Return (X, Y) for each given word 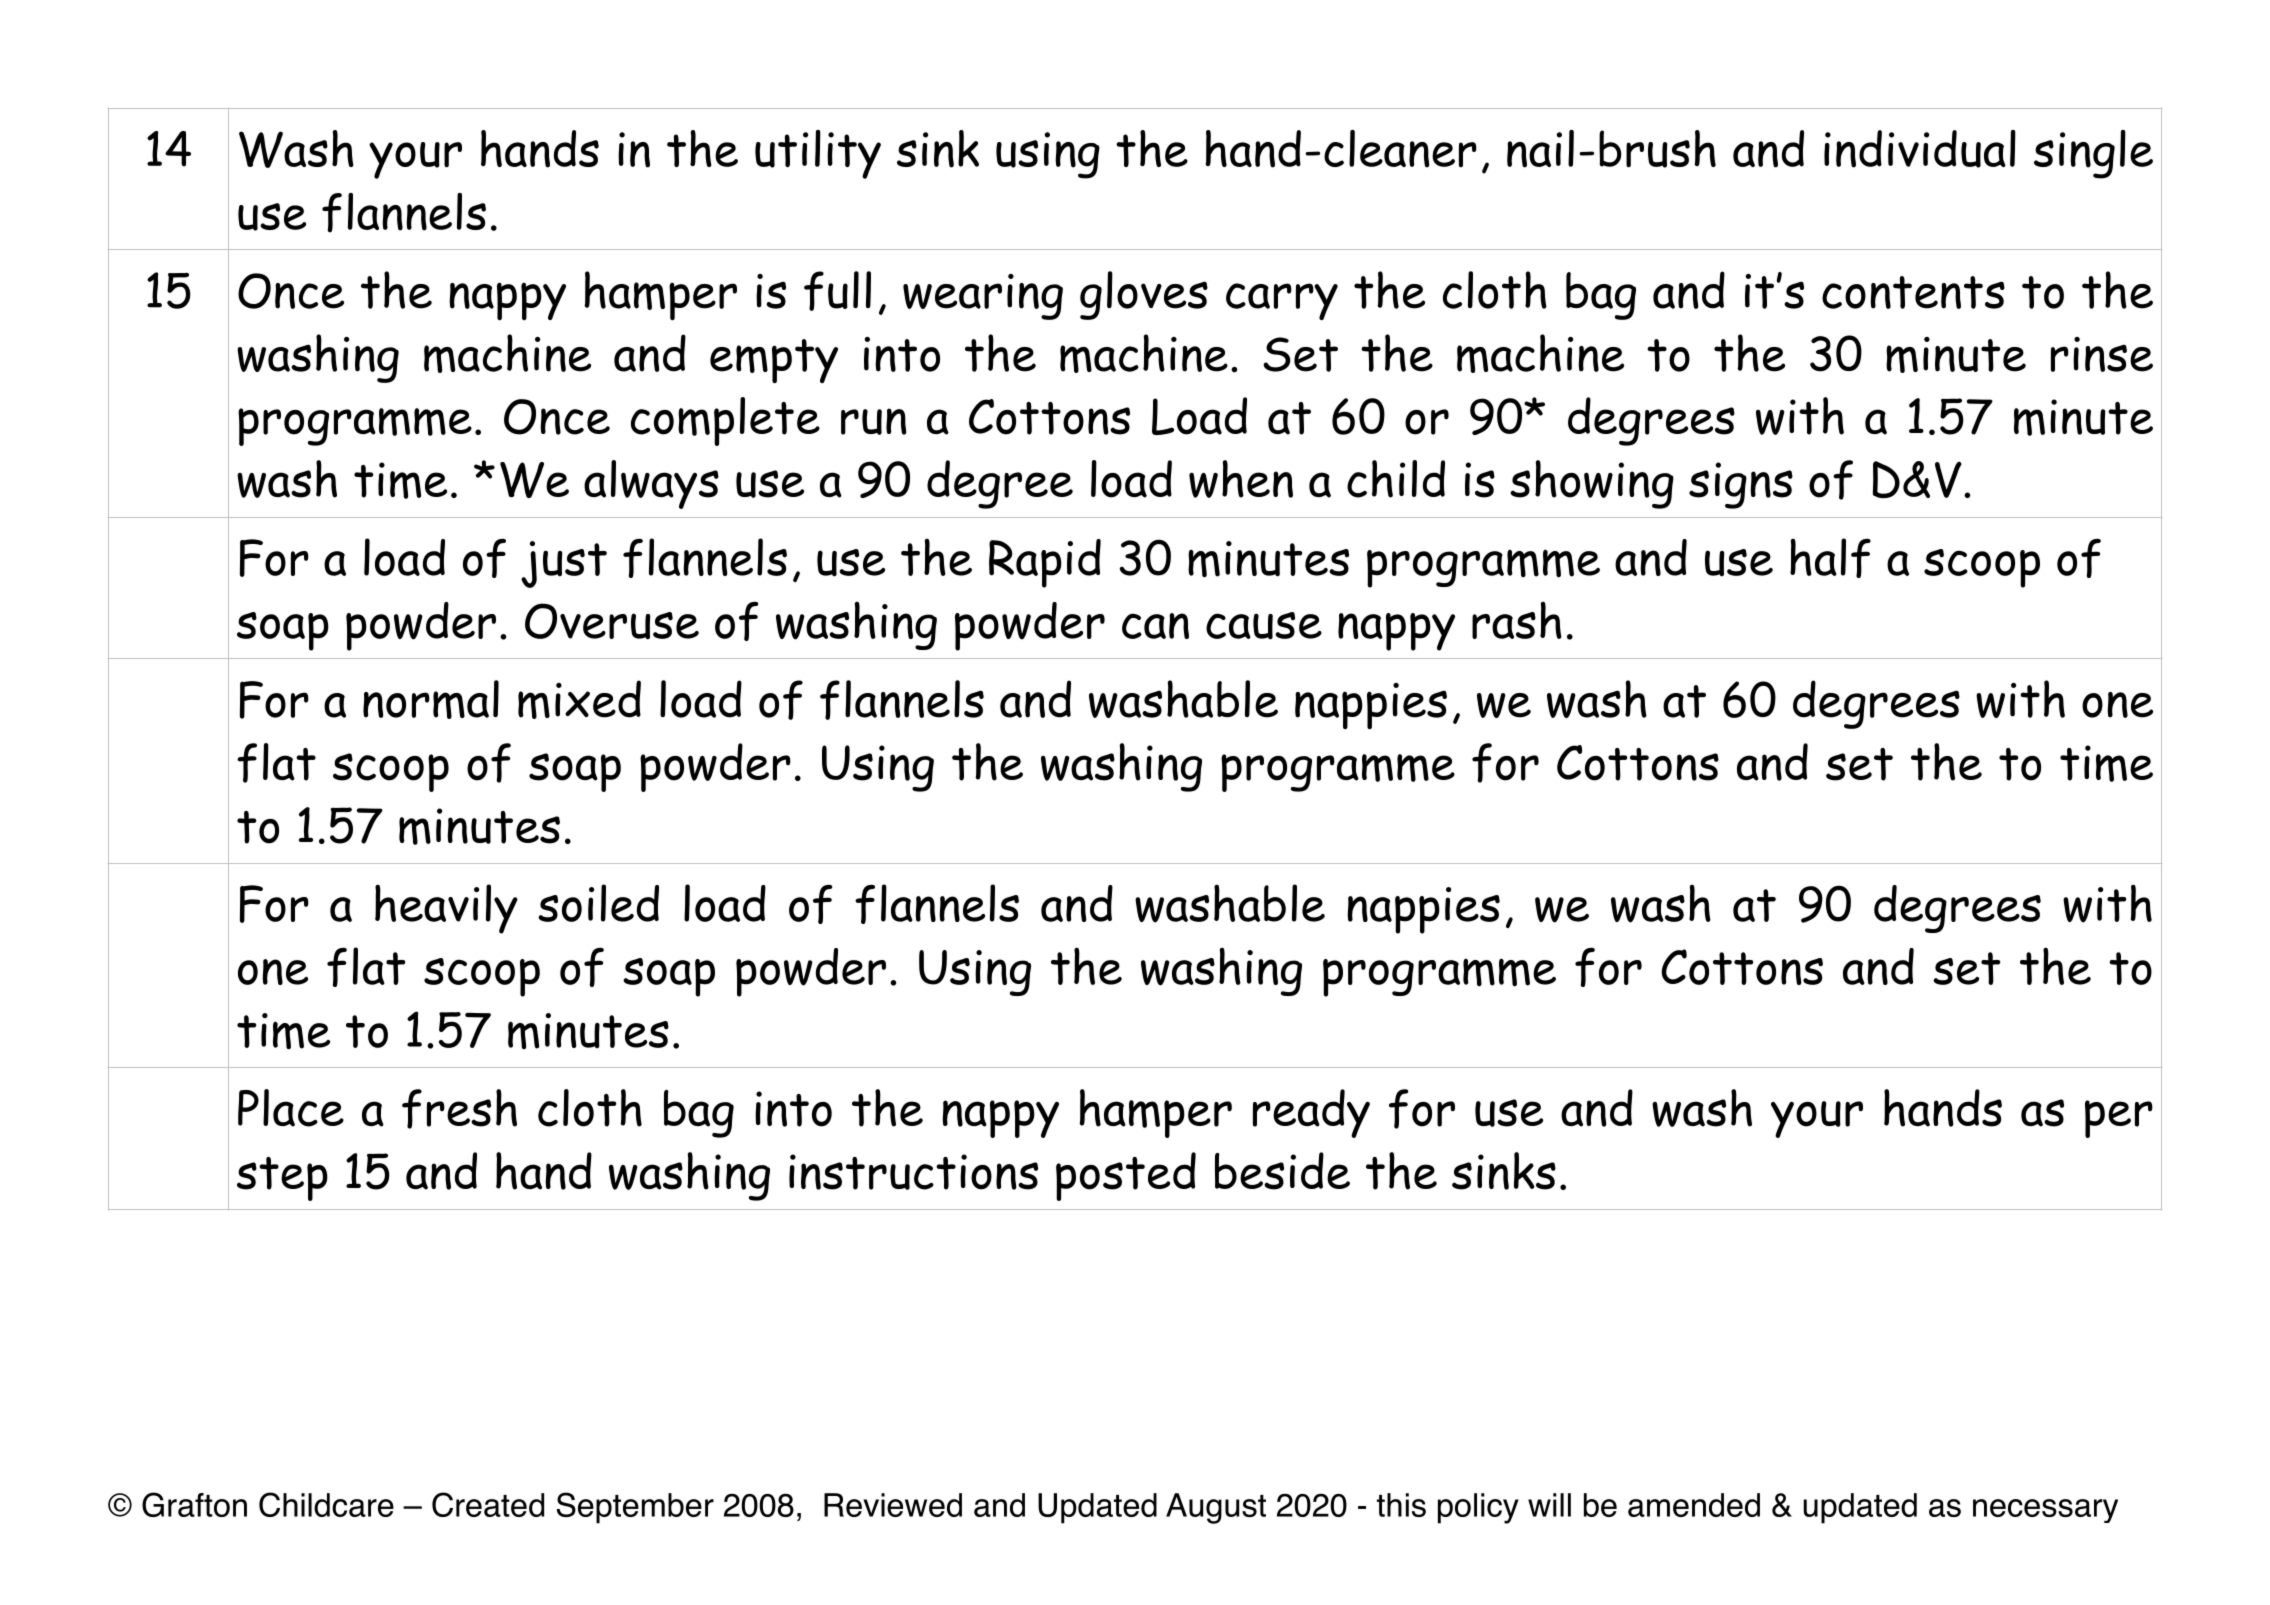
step (282, 1179)
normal (431, 699)
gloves (1144, 295)
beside (1282, 1171)
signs (1741, 485)
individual (1920, 149)
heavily (446, 909)
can (1155, 626)
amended (1694, 1505)
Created (488, 1504)
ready (1311, 1113)
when (1241, 479)
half (1830, 558)
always (651, 484)
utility (818, 154)
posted (1126, 1176)
